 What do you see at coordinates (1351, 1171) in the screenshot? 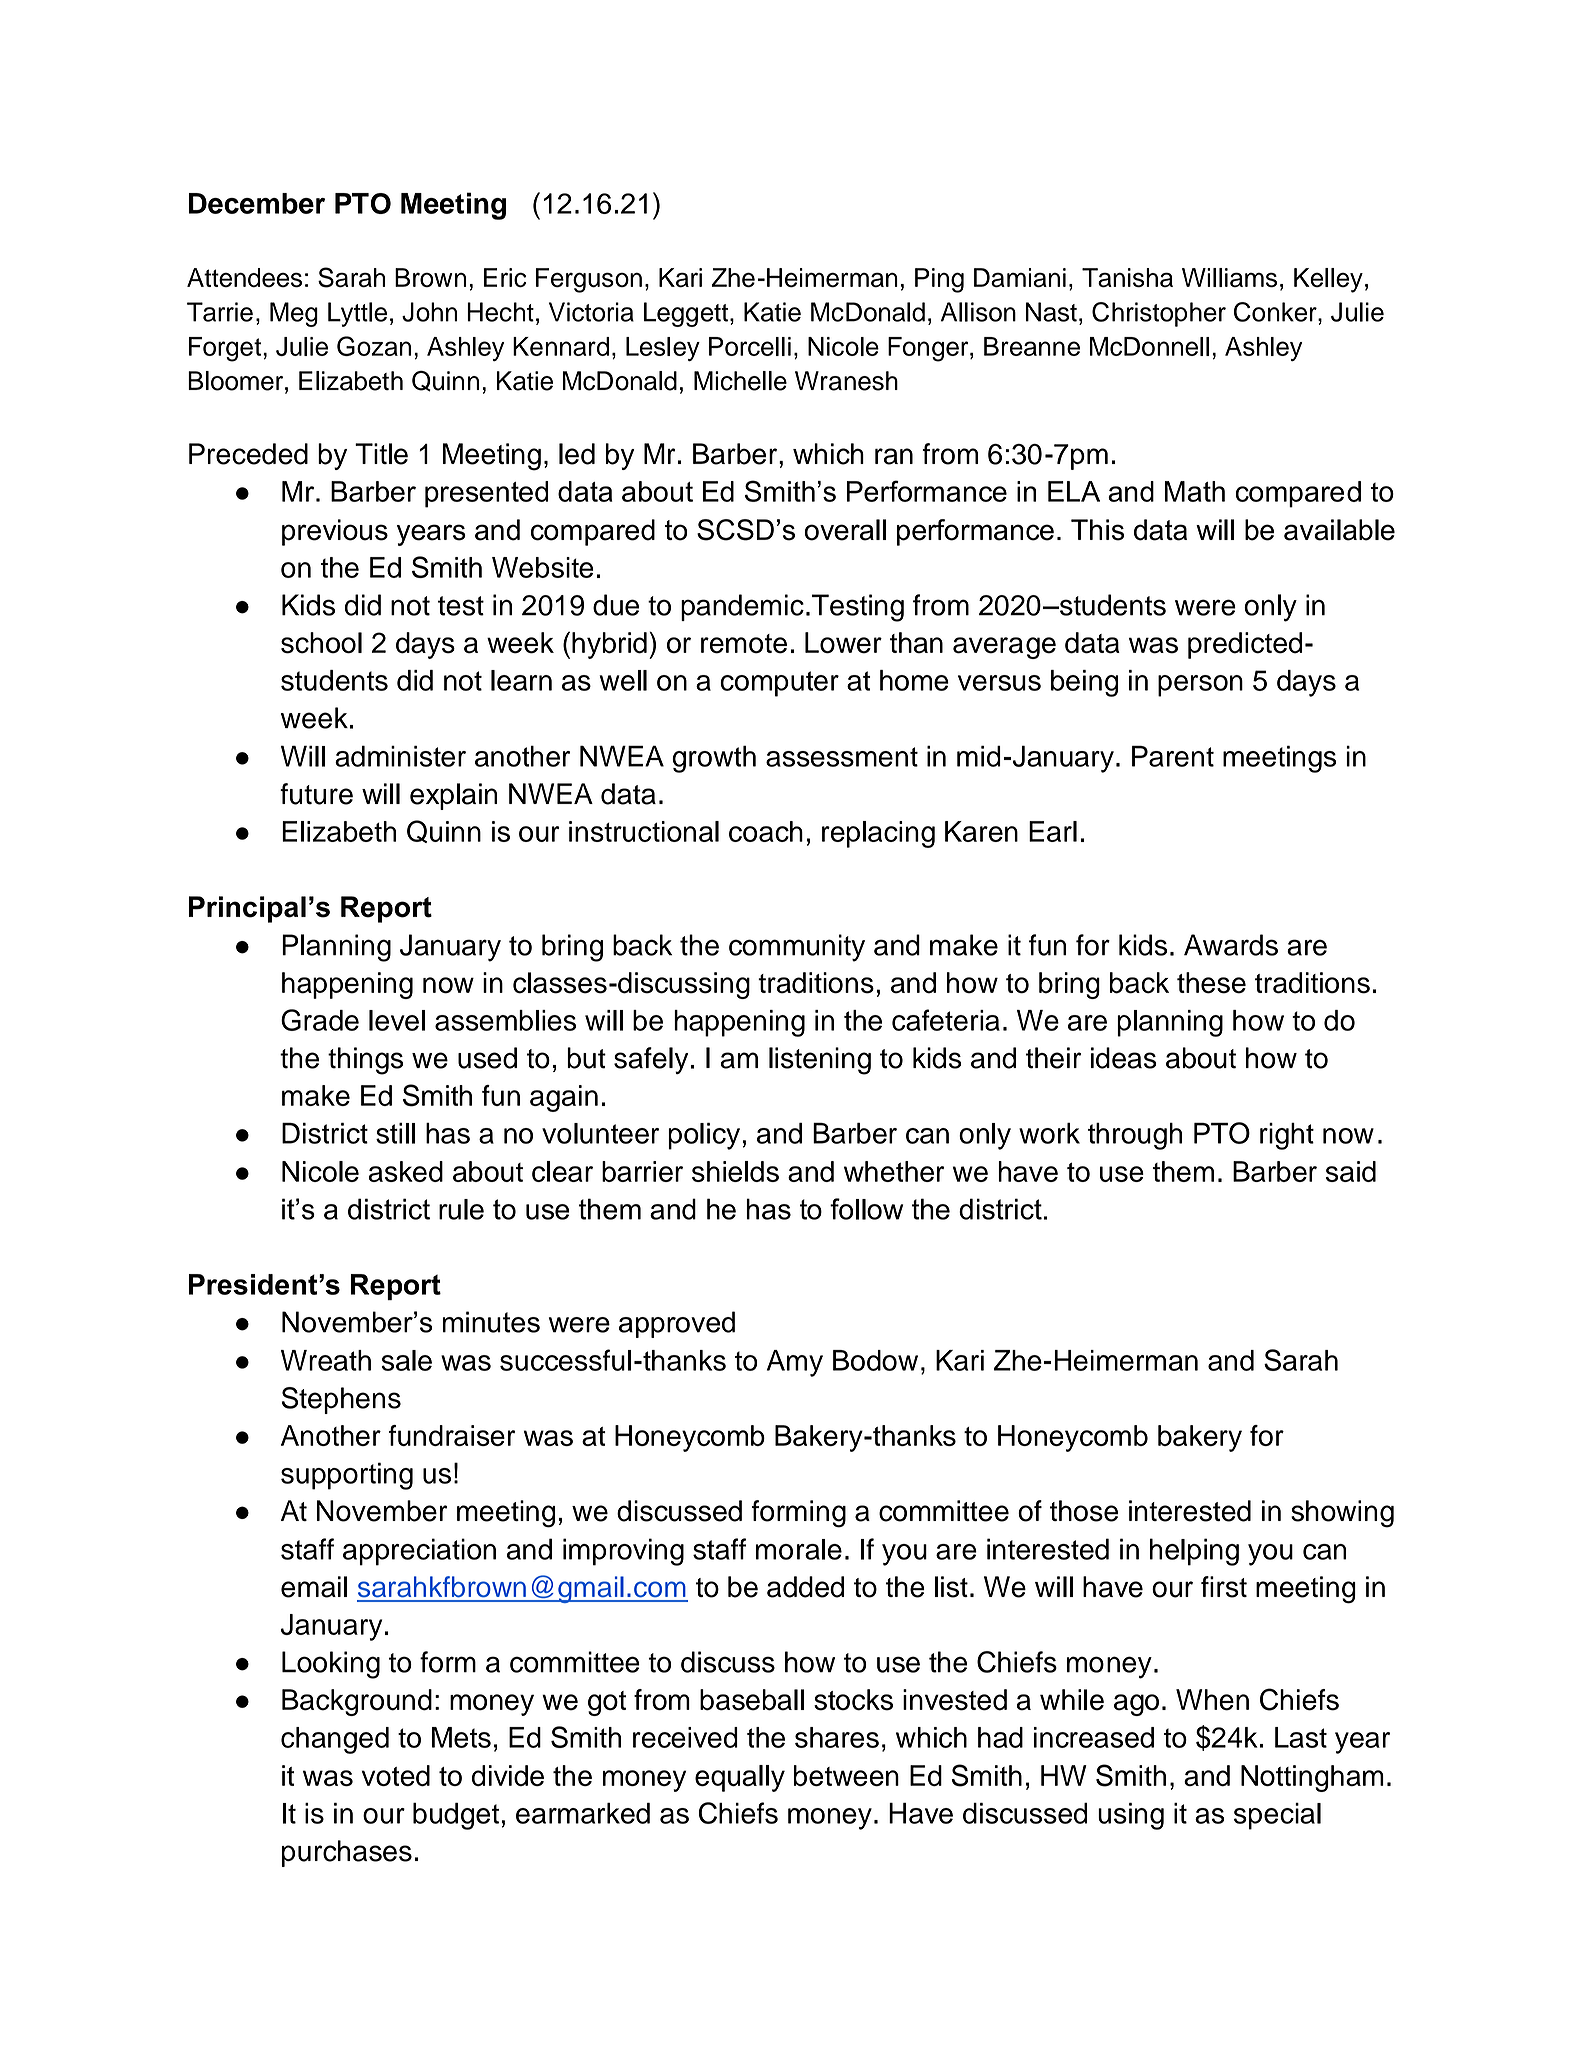
I see `said` at bounding box center [1351, 1171].
